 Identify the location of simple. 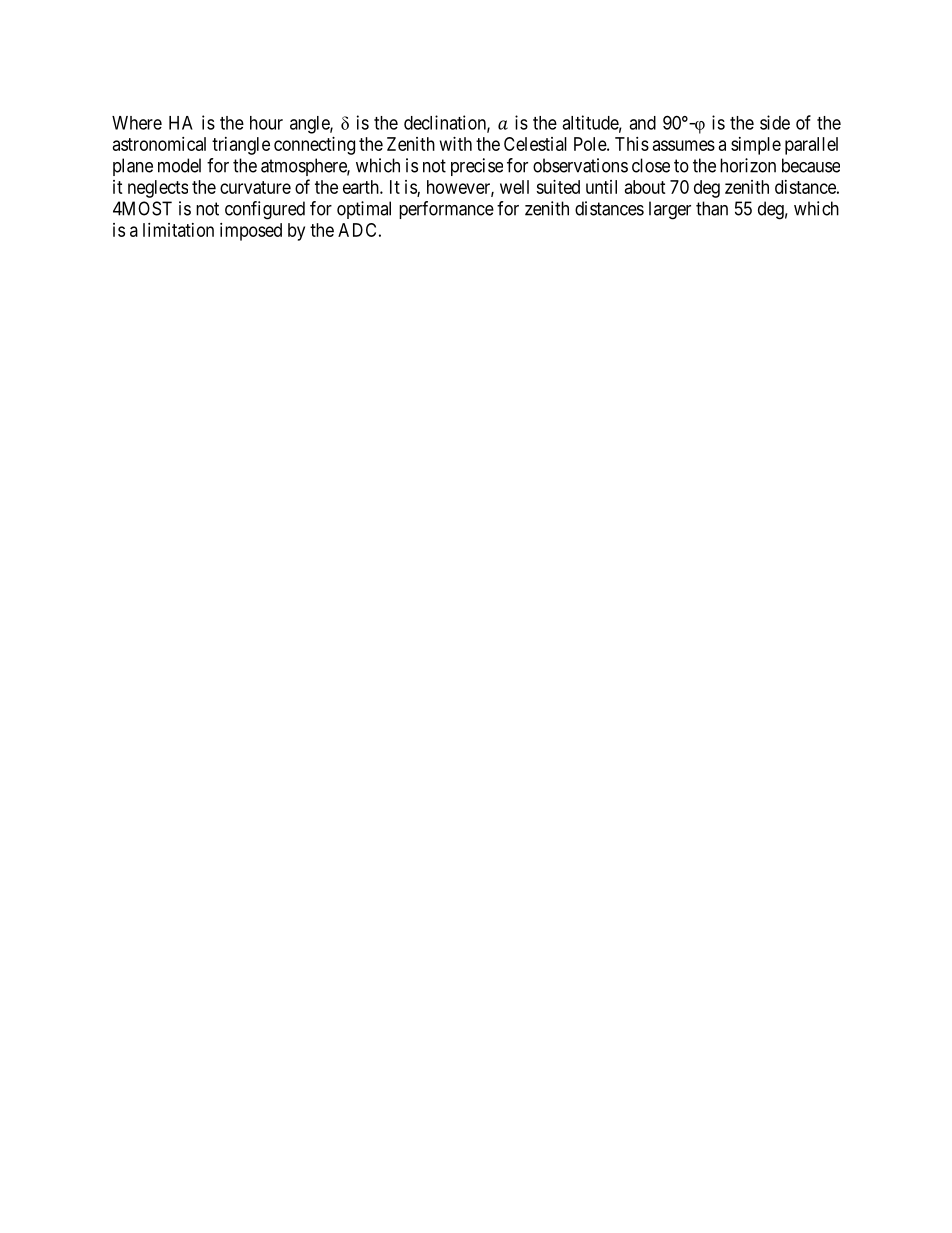
(756, 146).
